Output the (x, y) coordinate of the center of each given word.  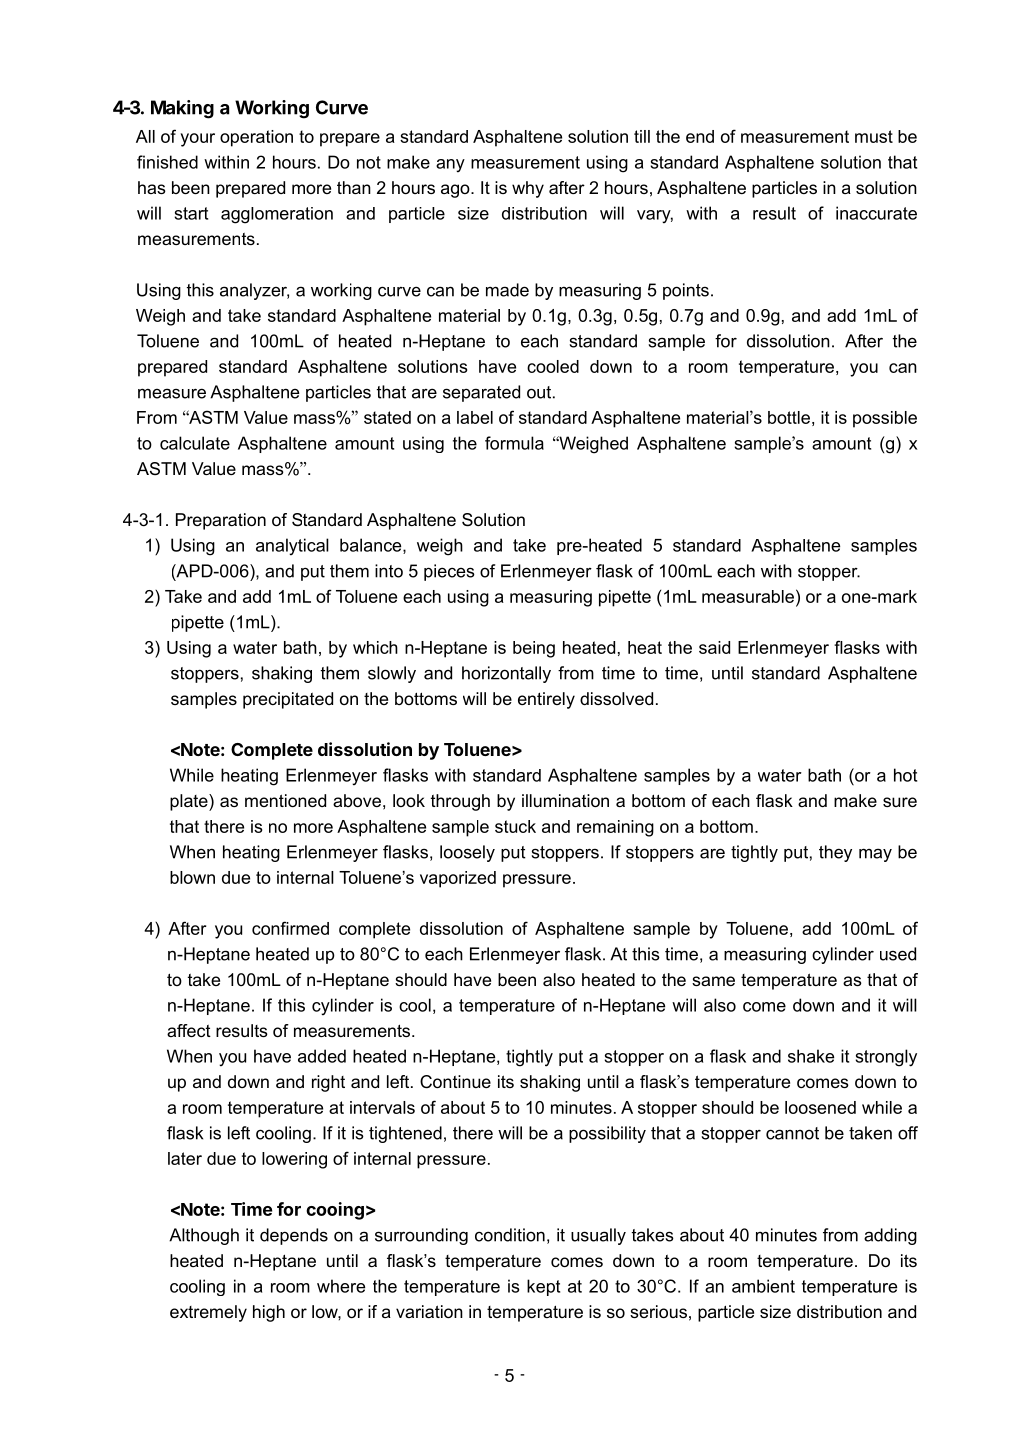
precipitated (288, 700)
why (528, 189)
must (874, 136)
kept (543, 1287)
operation (256, 138)
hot (905, 775)
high (269, 1313)
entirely (546, 700)
